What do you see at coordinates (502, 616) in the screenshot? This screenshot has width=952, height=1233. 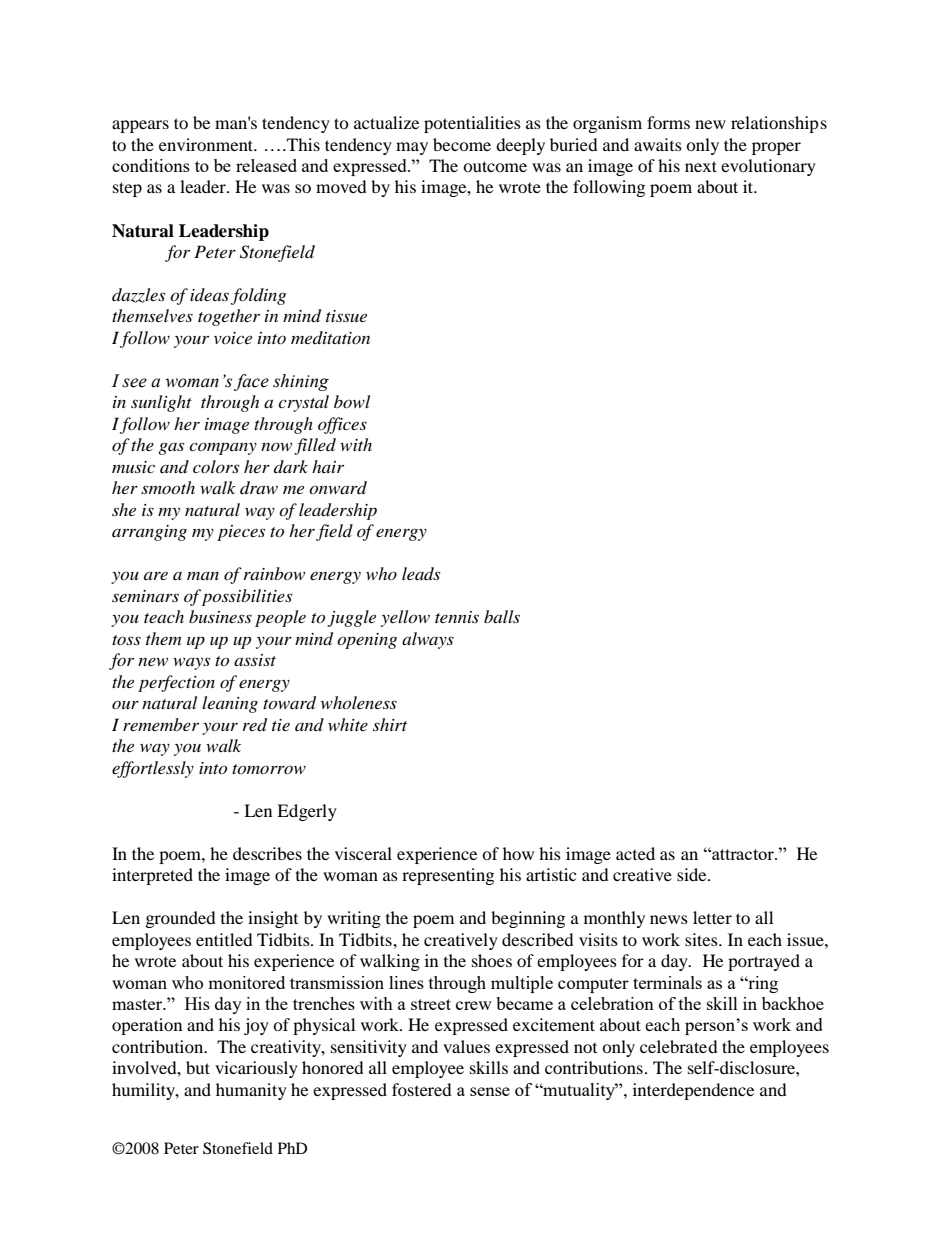 I see `balls` at bounding box center [502, 616].
